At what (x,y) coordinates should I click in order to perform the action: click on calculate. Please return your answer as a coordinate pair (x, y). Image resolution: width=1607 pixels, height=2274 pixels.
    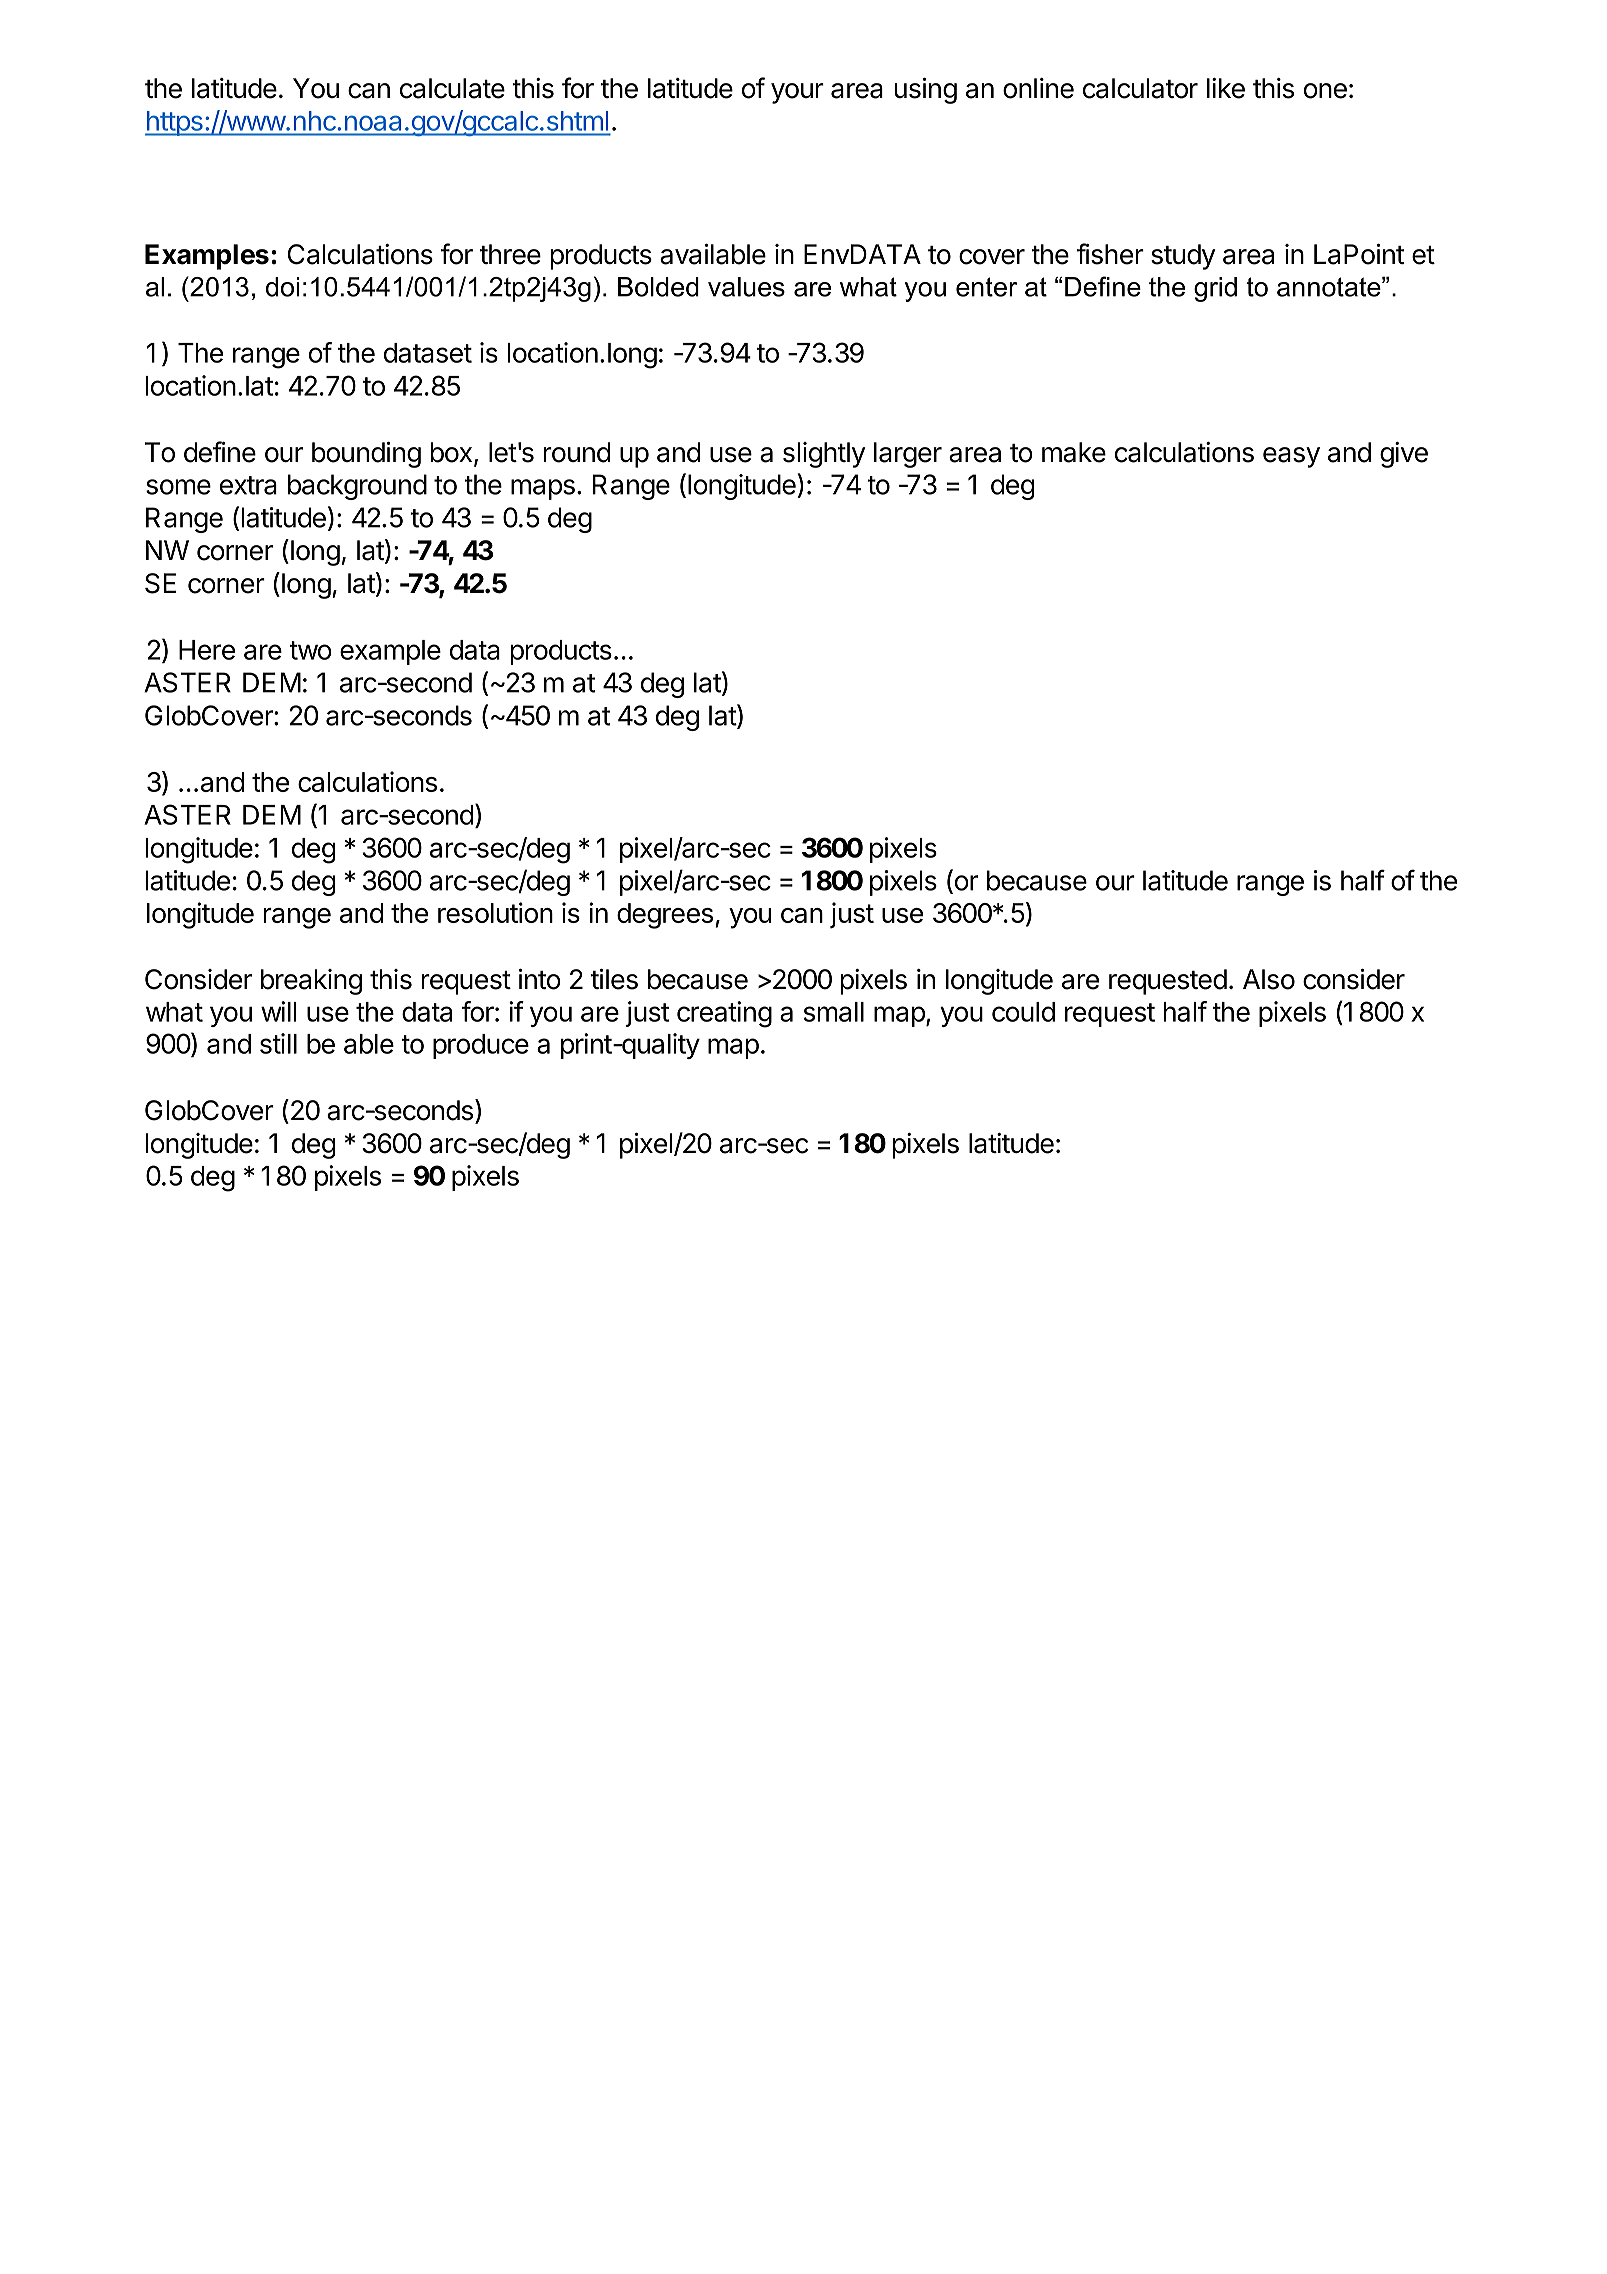
    Looking at the image, I should click on (452, 88).
